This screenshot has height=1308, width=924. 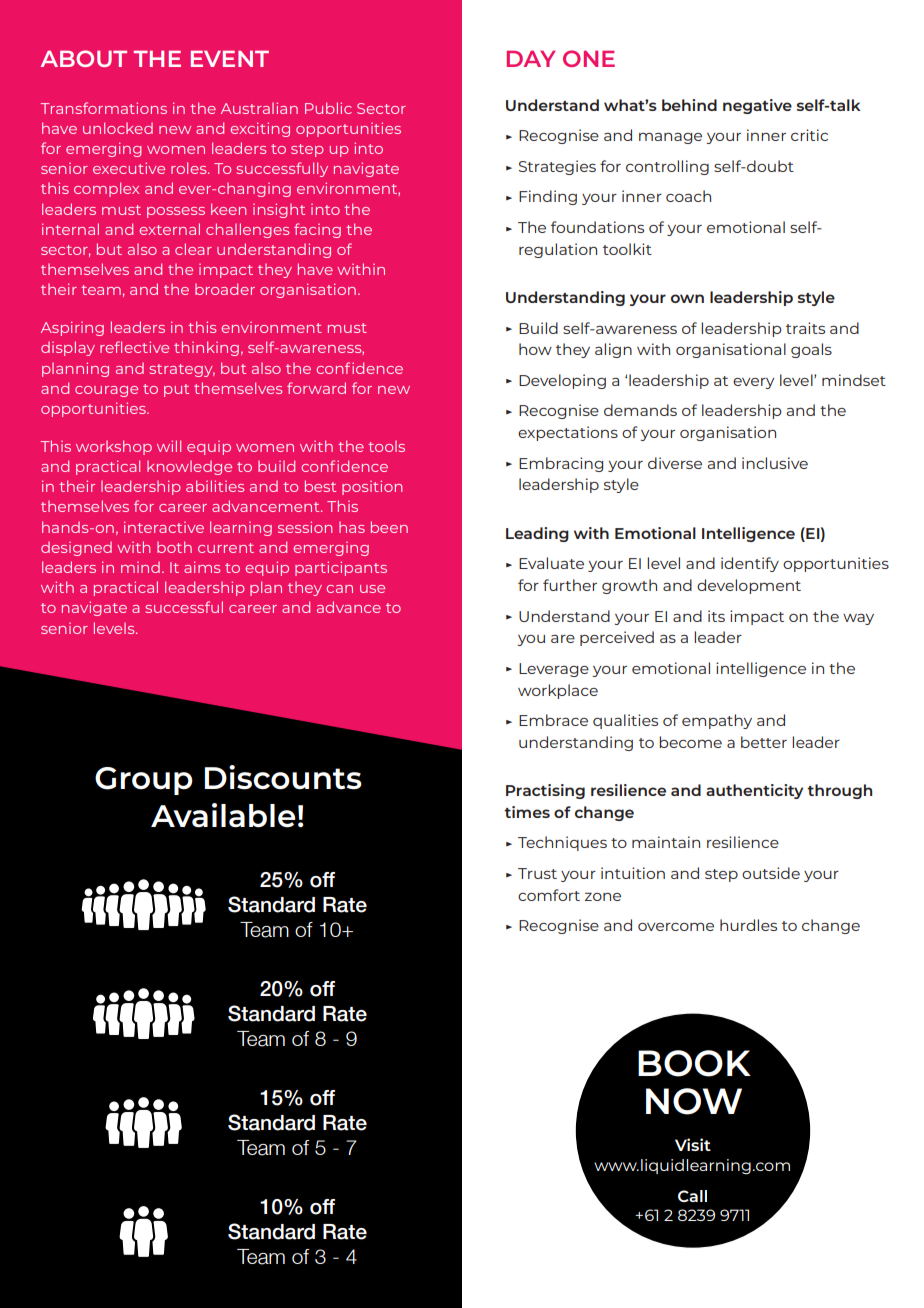 What do you see at coordinates (693, 1144) in the screenshot?
I see `Visit` at bounding box center [693, 1144].
